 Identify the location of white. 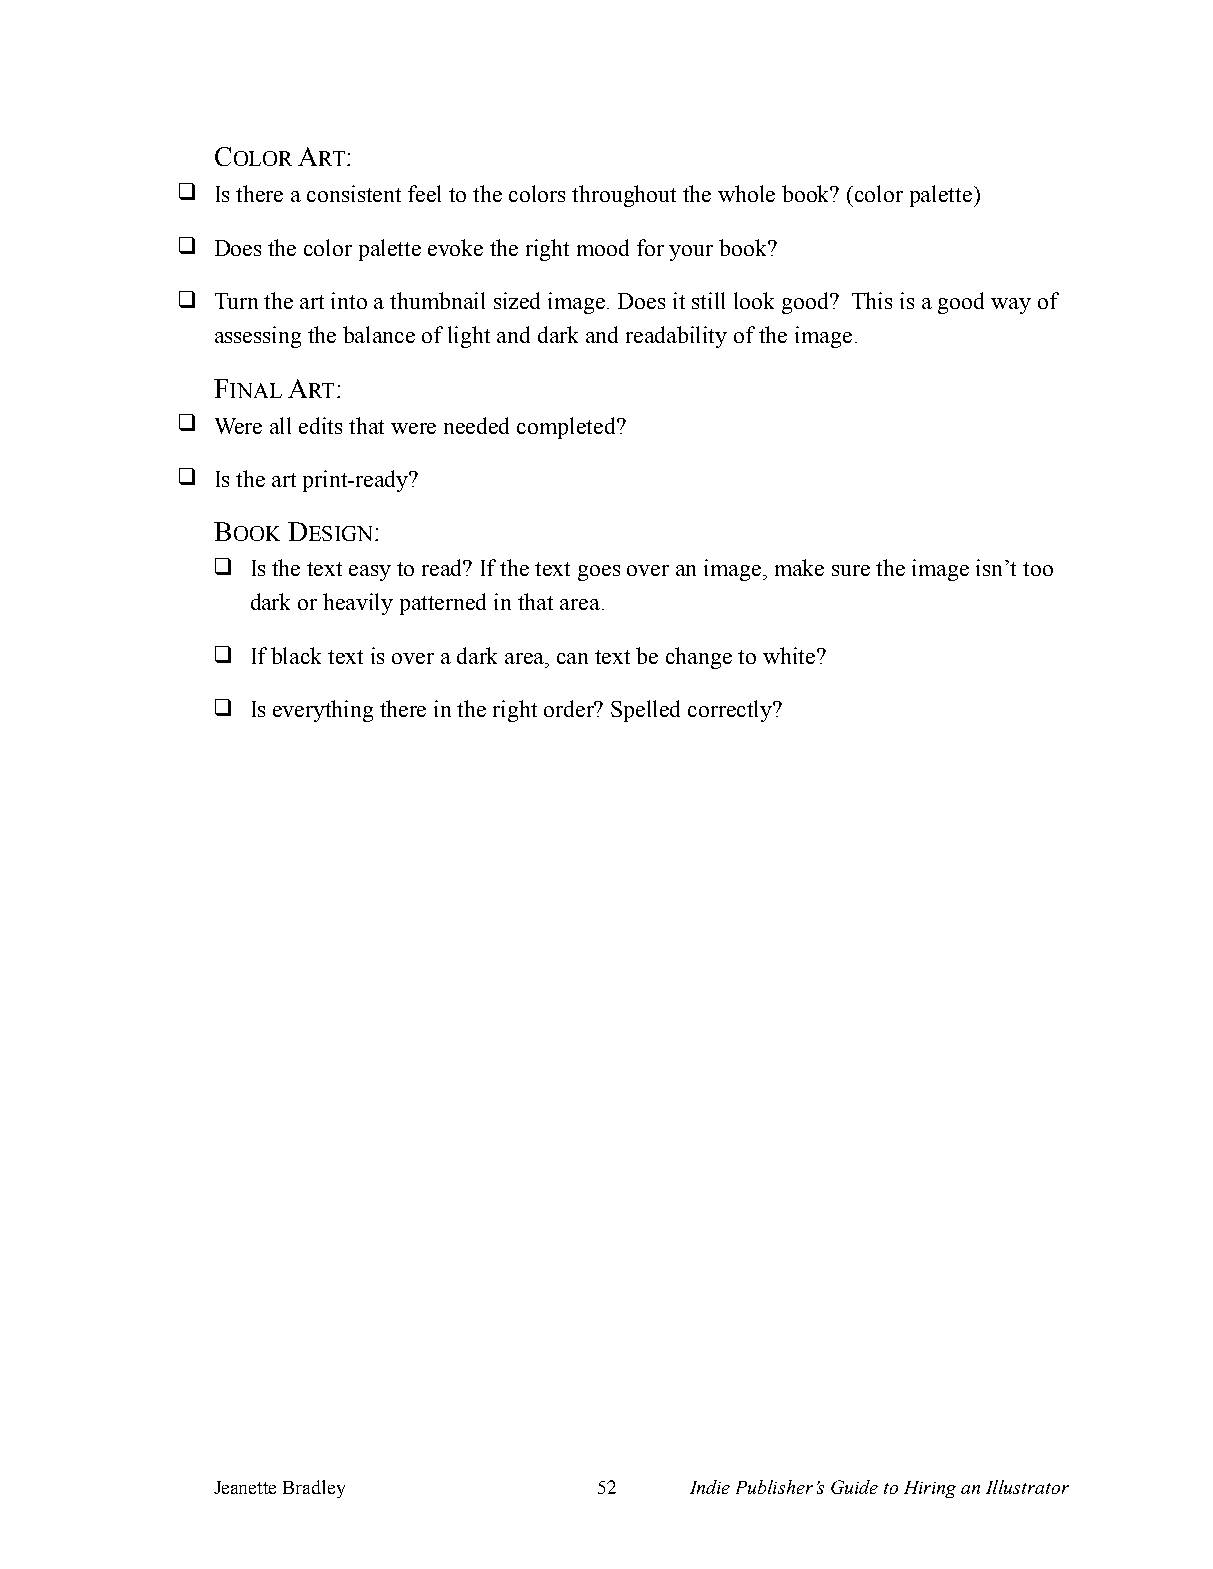
(790, 655).
